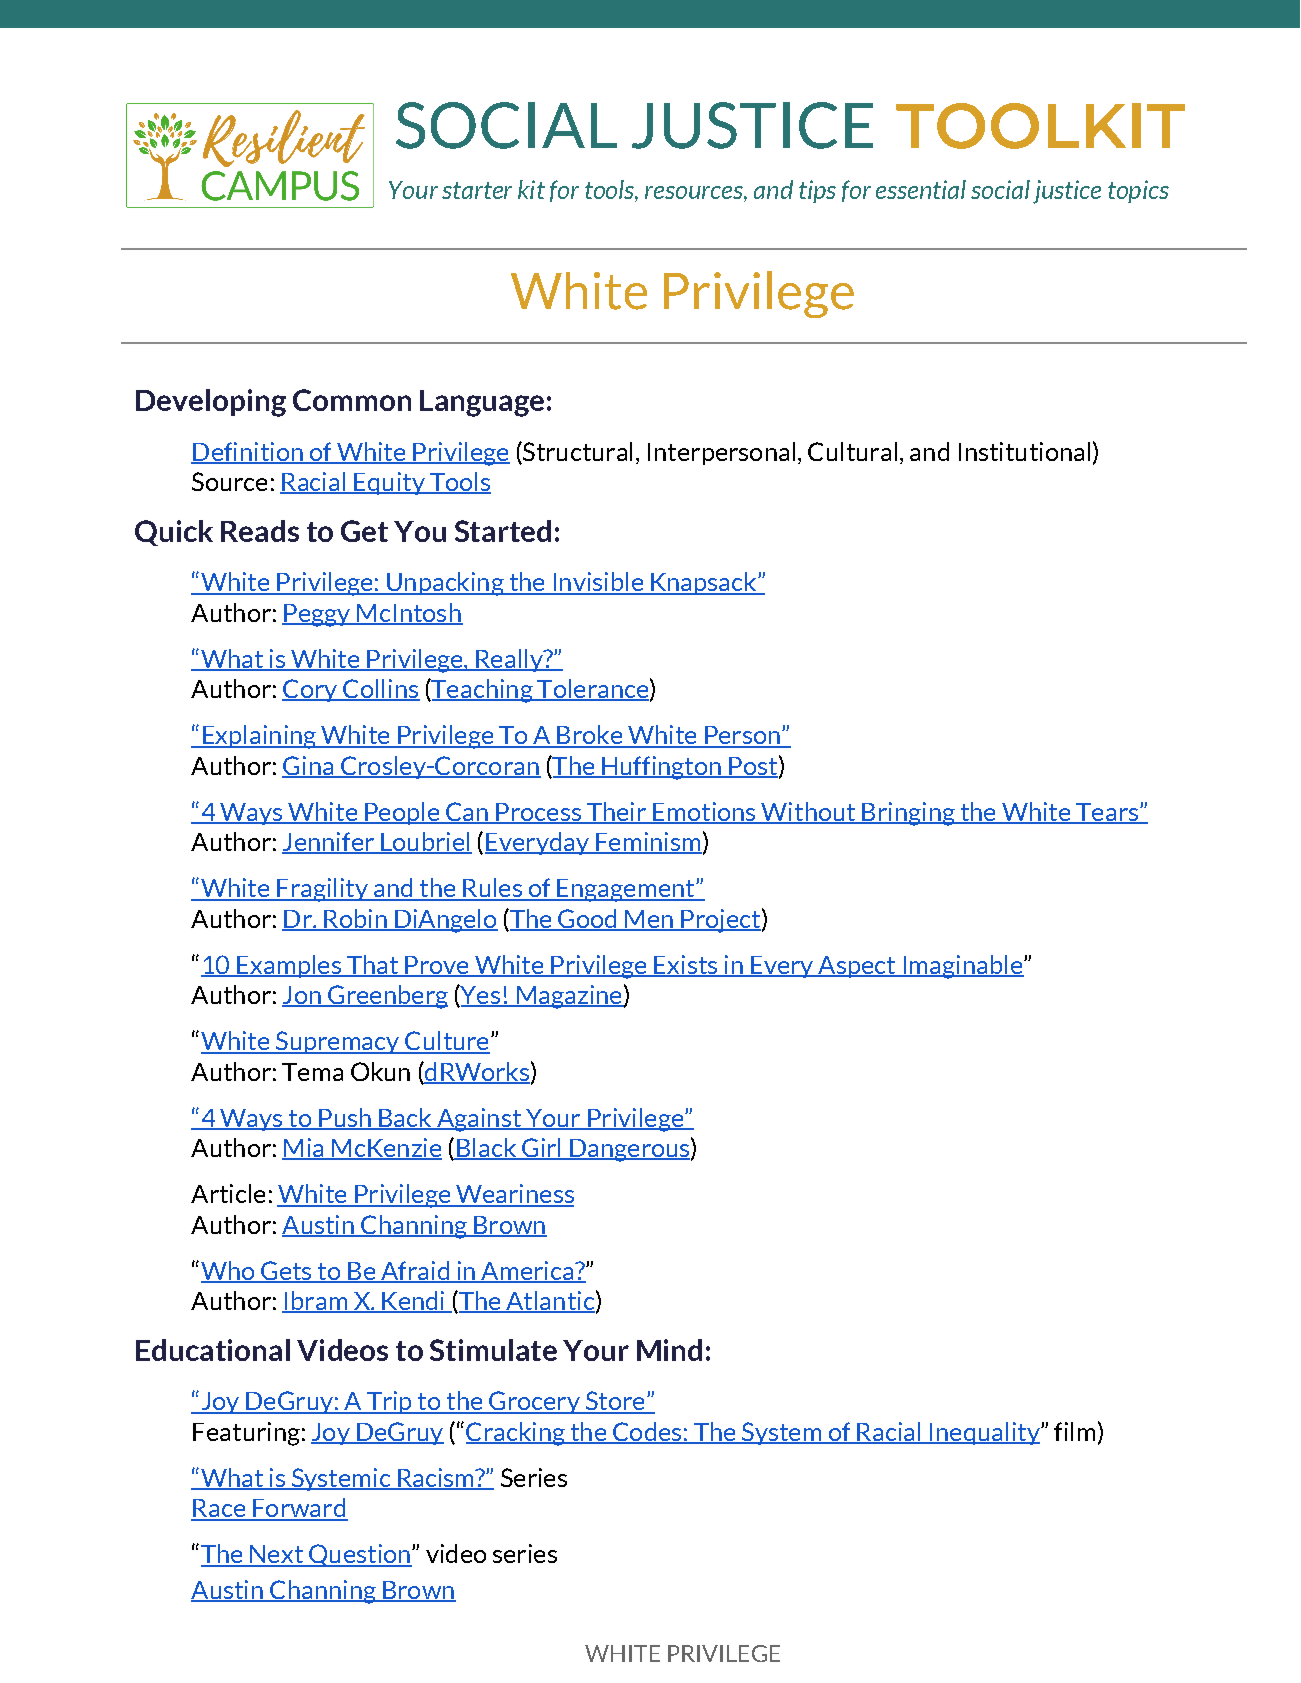 This page has height=1683, width=1301. I want to click on Common, so click(352, 400).
